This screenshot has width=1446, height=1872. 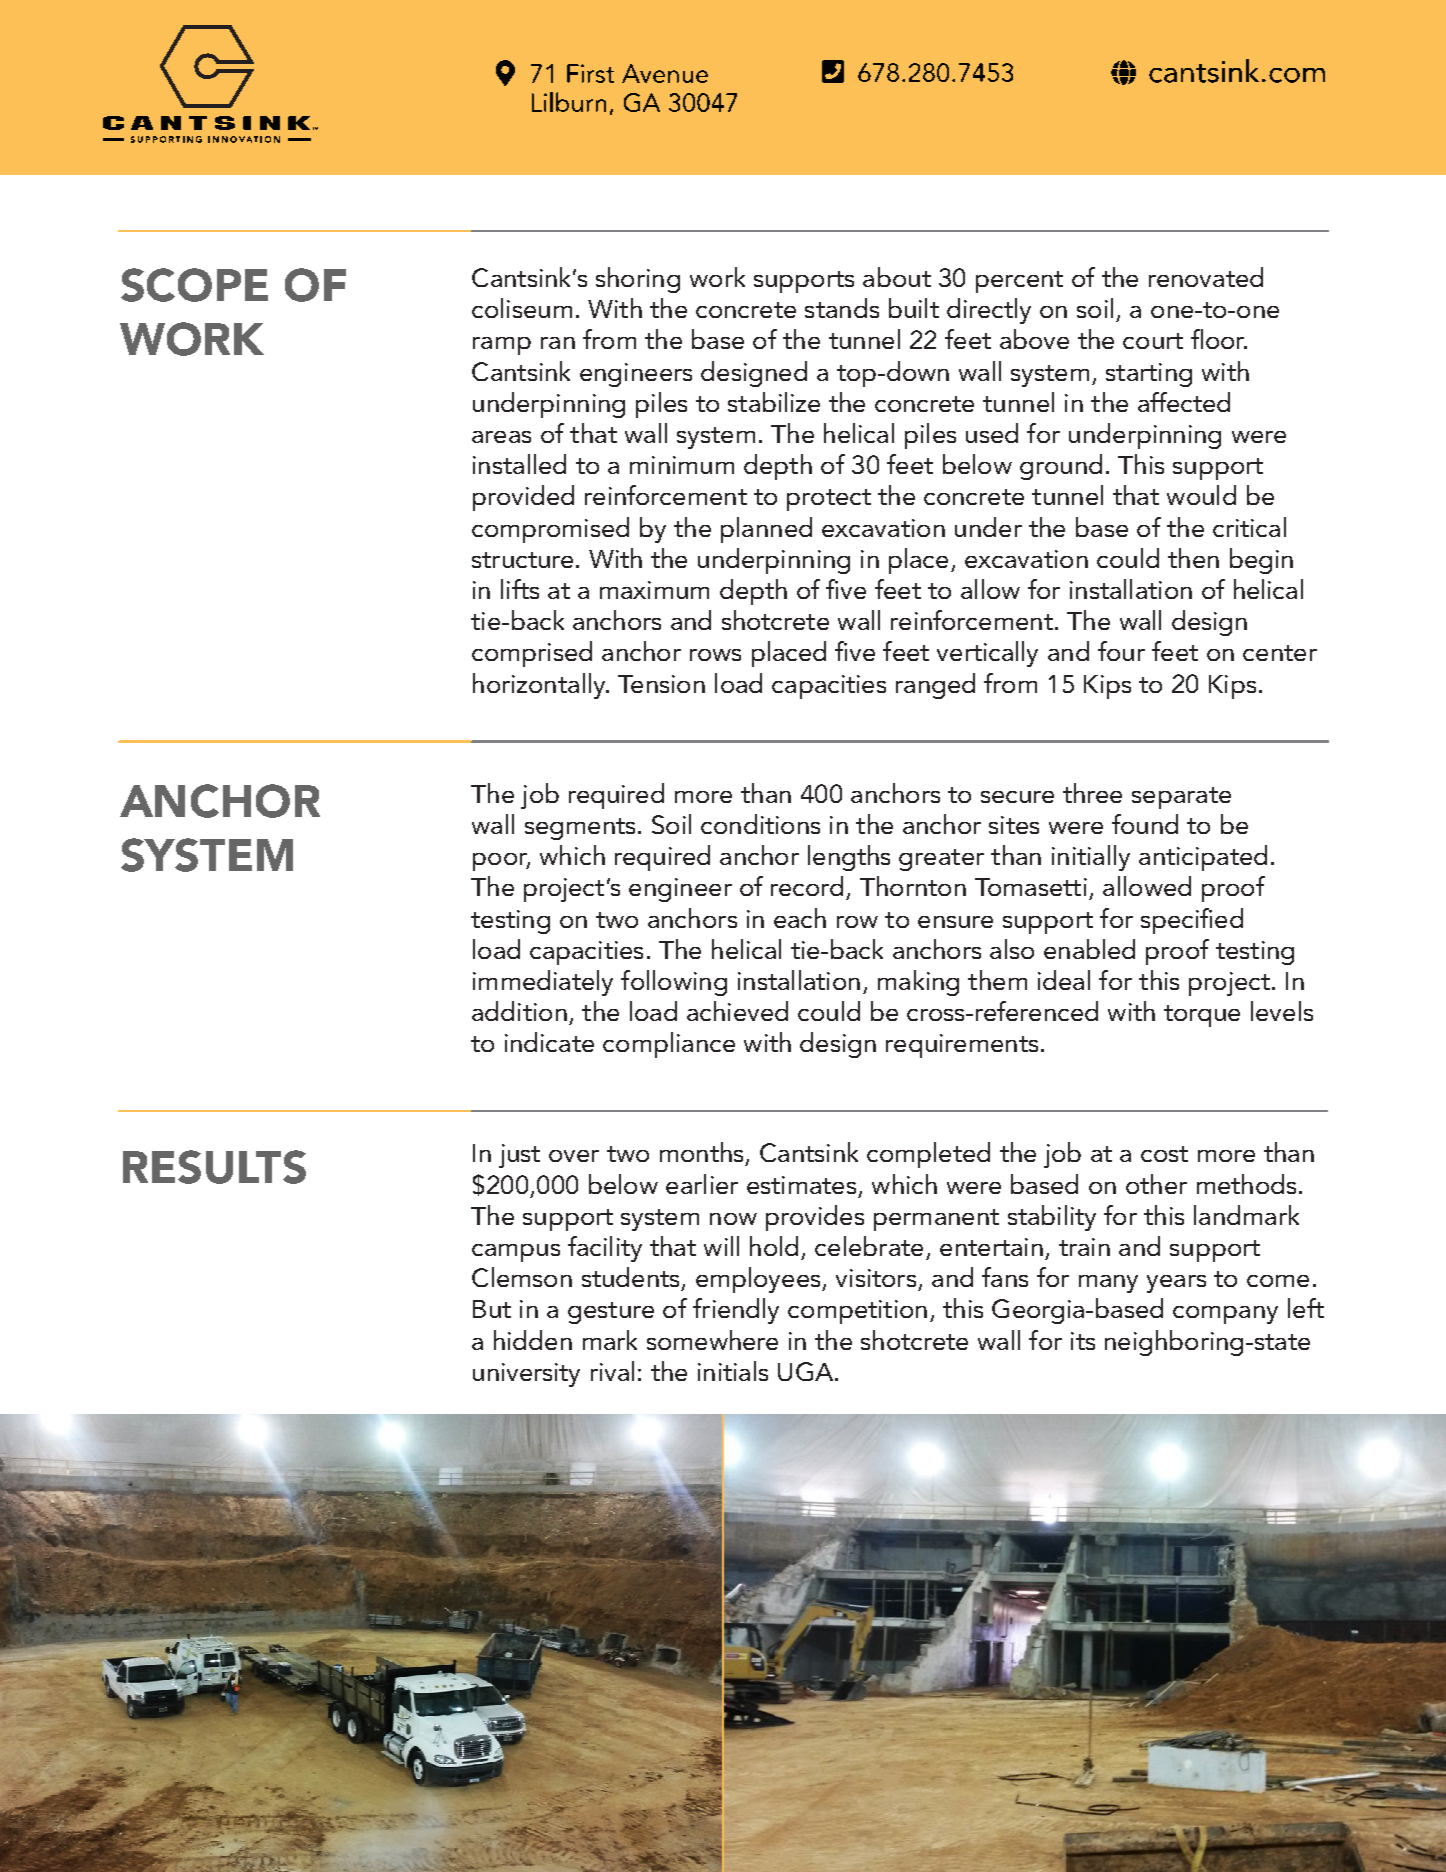 I want to click on found, so click(x=1145, y=824).
